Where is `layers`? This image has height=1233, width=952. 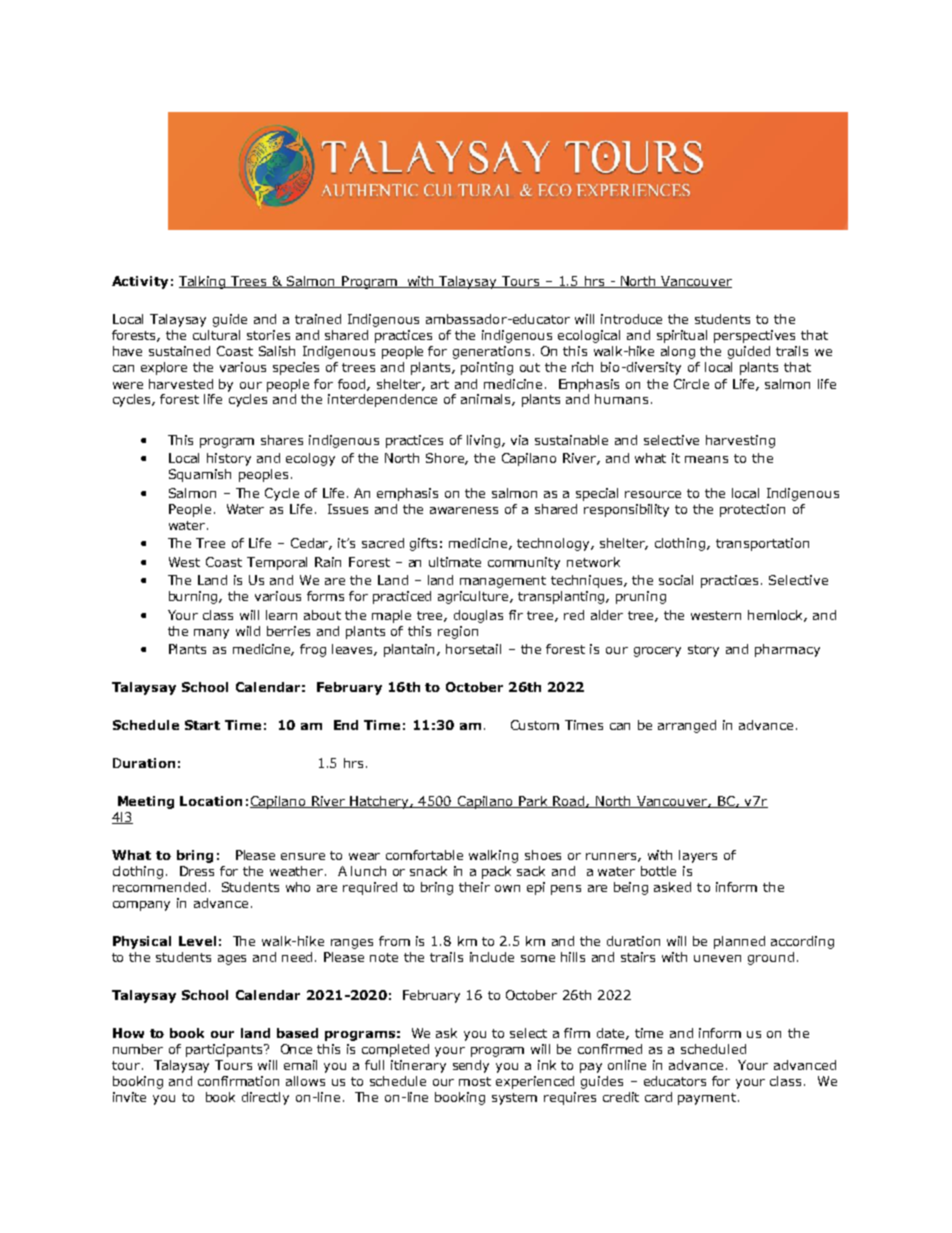 layers is located at coordinates (698, 856).
